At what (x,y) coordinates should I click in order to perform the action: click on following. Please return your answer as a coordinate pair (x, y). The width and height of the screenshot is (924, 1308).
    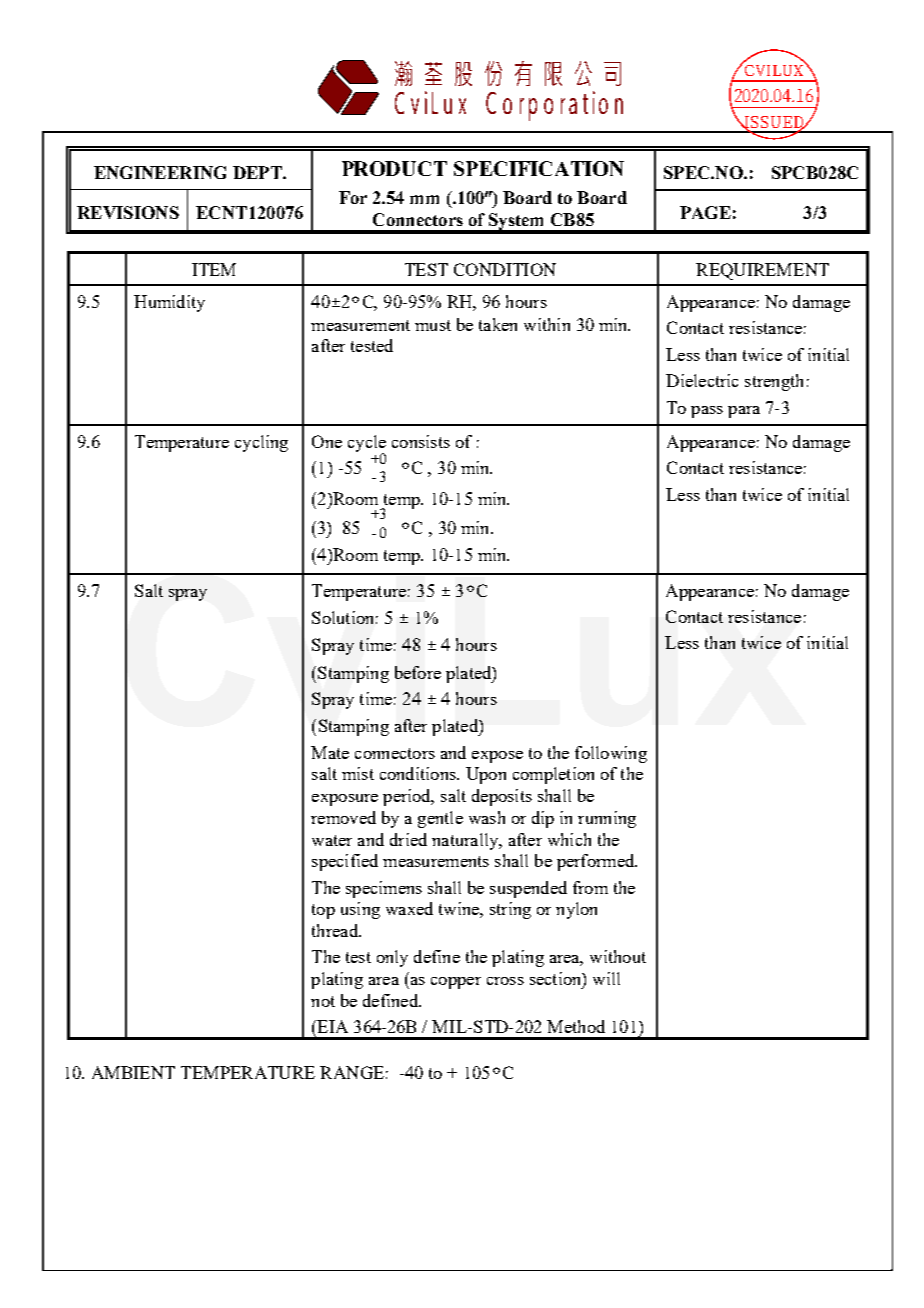
    Looking at the image, I should click on (611, 754).
